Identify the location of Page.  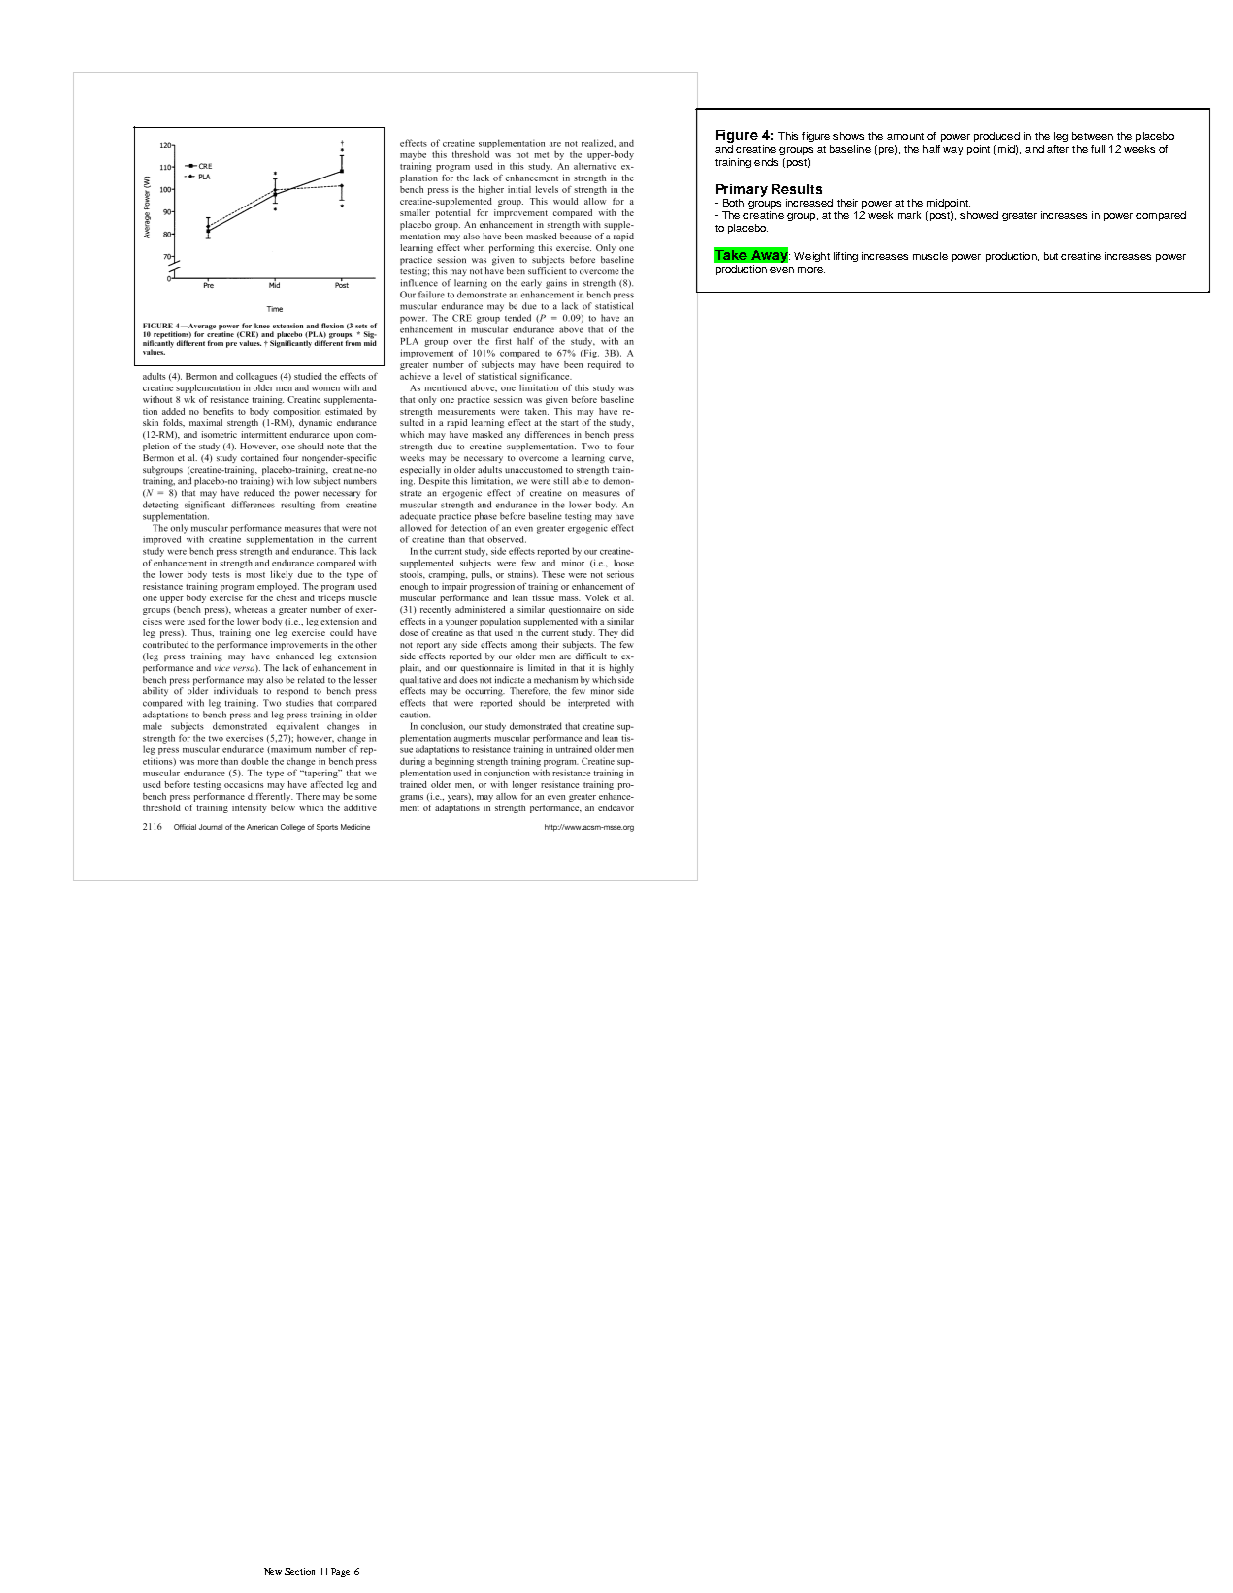
(340, 1572).
